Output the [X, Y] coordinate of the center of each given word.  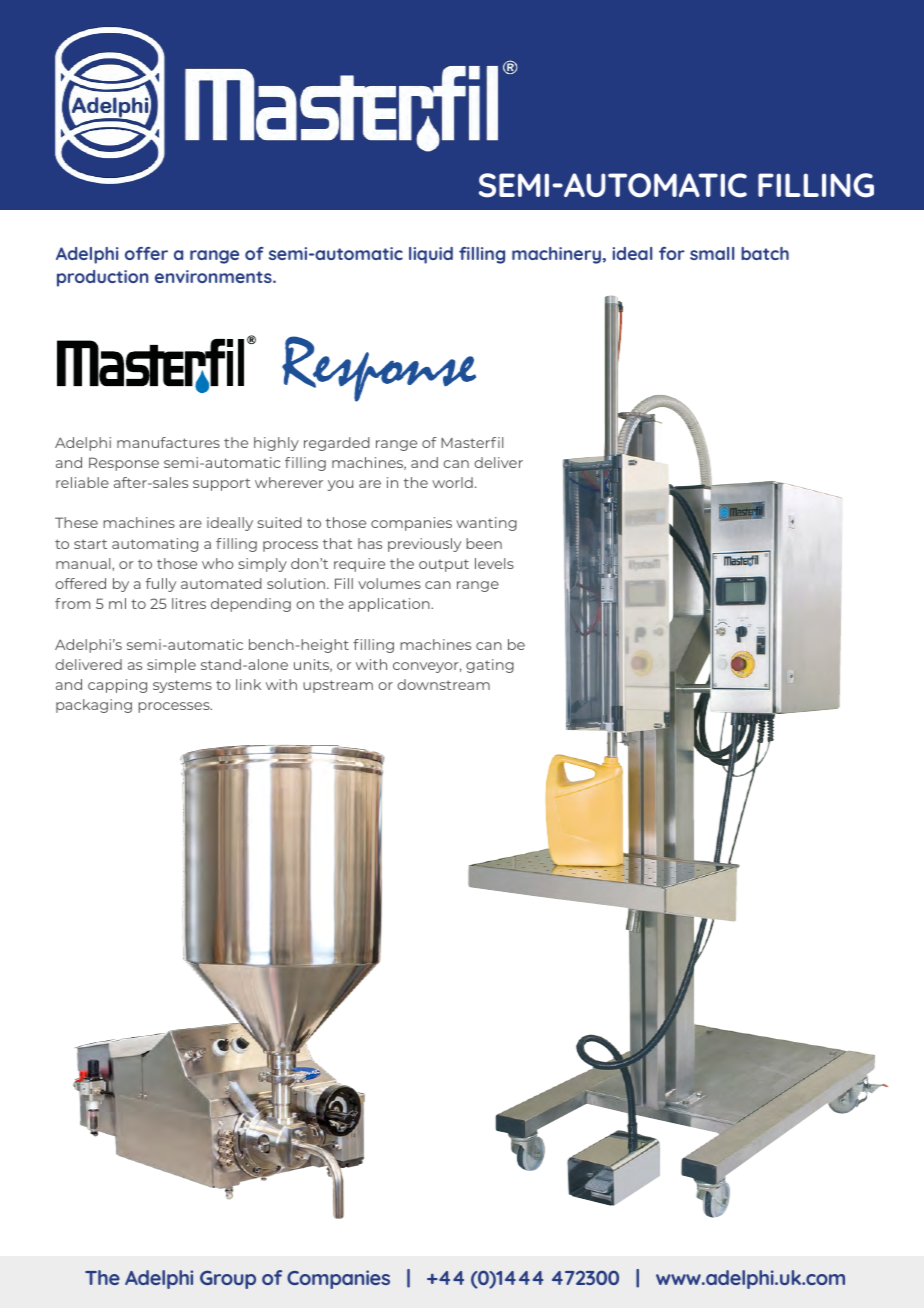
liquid [431, 255]
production [102, 278]
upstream [338, 686]
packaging [94, 706]
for [672, 253]
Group [228, 1279]
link [248, 684]
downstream [443, 684]
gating [490, 666]
